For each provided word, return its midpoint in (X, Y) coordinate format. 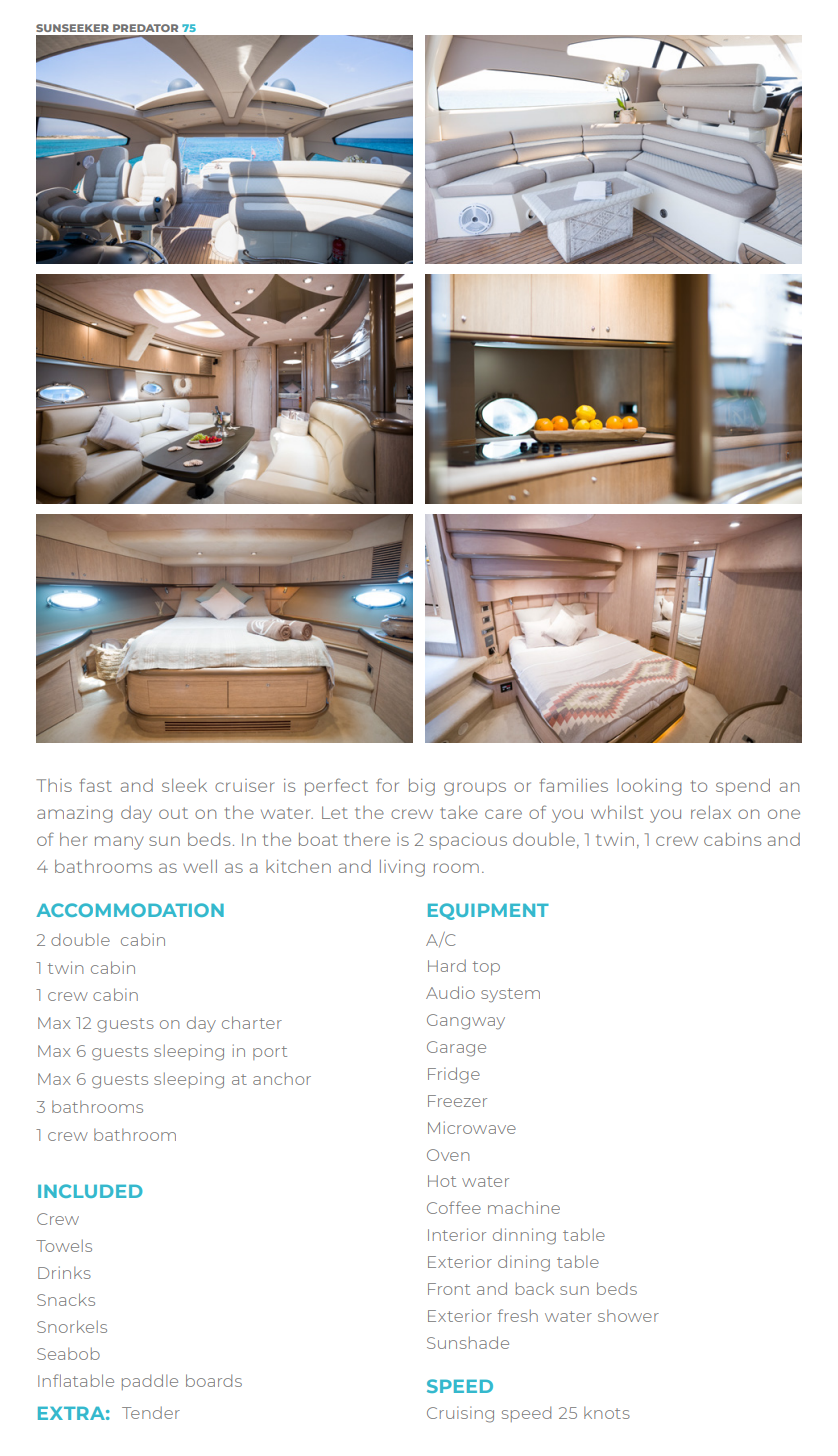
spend (743, 787)
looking (649, 787)
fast (95, 785)
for (387, 785)
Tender (151, 1412)
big (422, 787)
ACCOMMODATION (130, 910)
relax (711, 812)
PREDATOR (145, 28)
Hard (447, 965)
